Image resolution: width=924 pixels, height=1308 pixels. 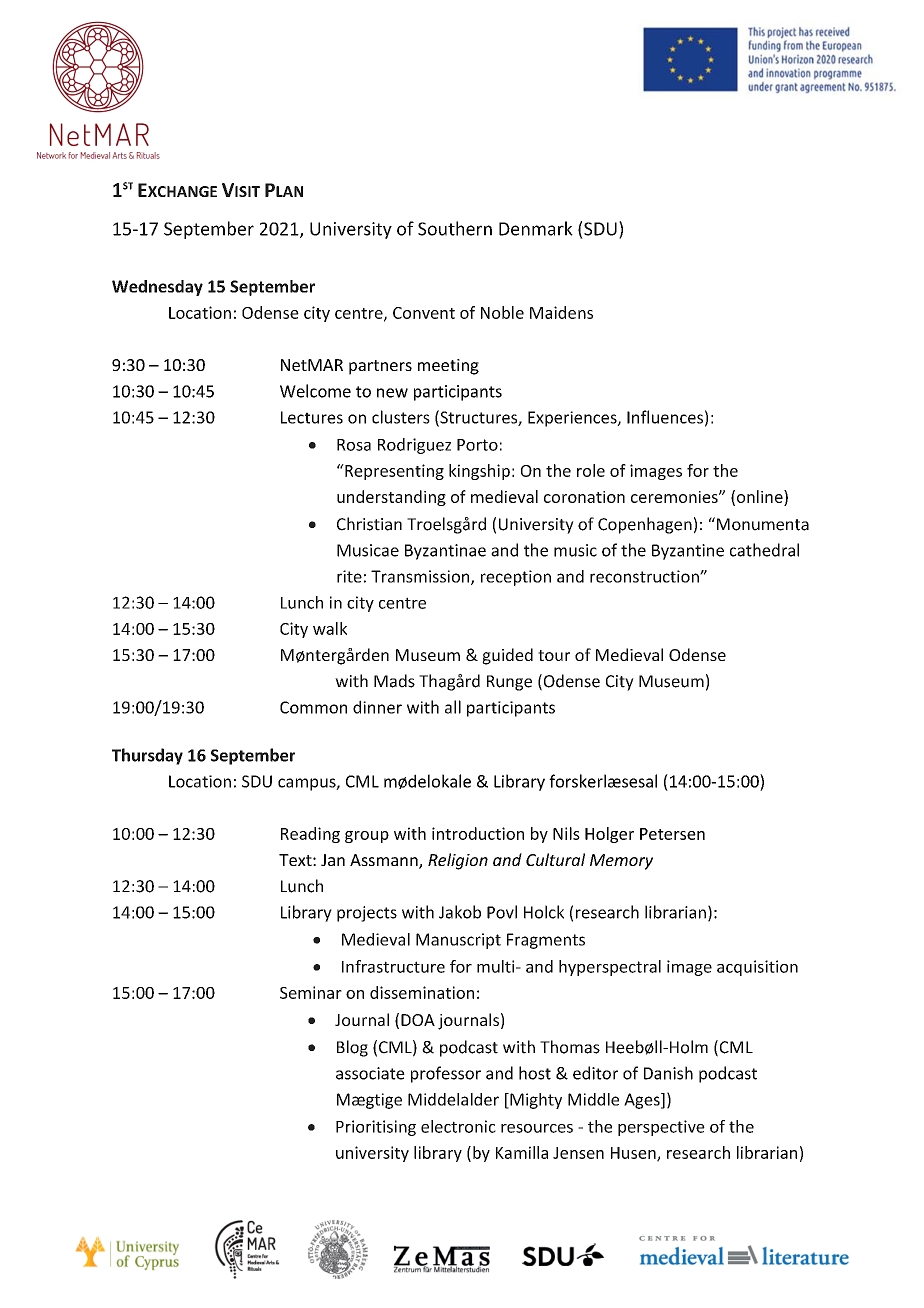 What do you see at coordinates (455, 228) in the image?
I see `Southern` at bounding box center [455, 228].
